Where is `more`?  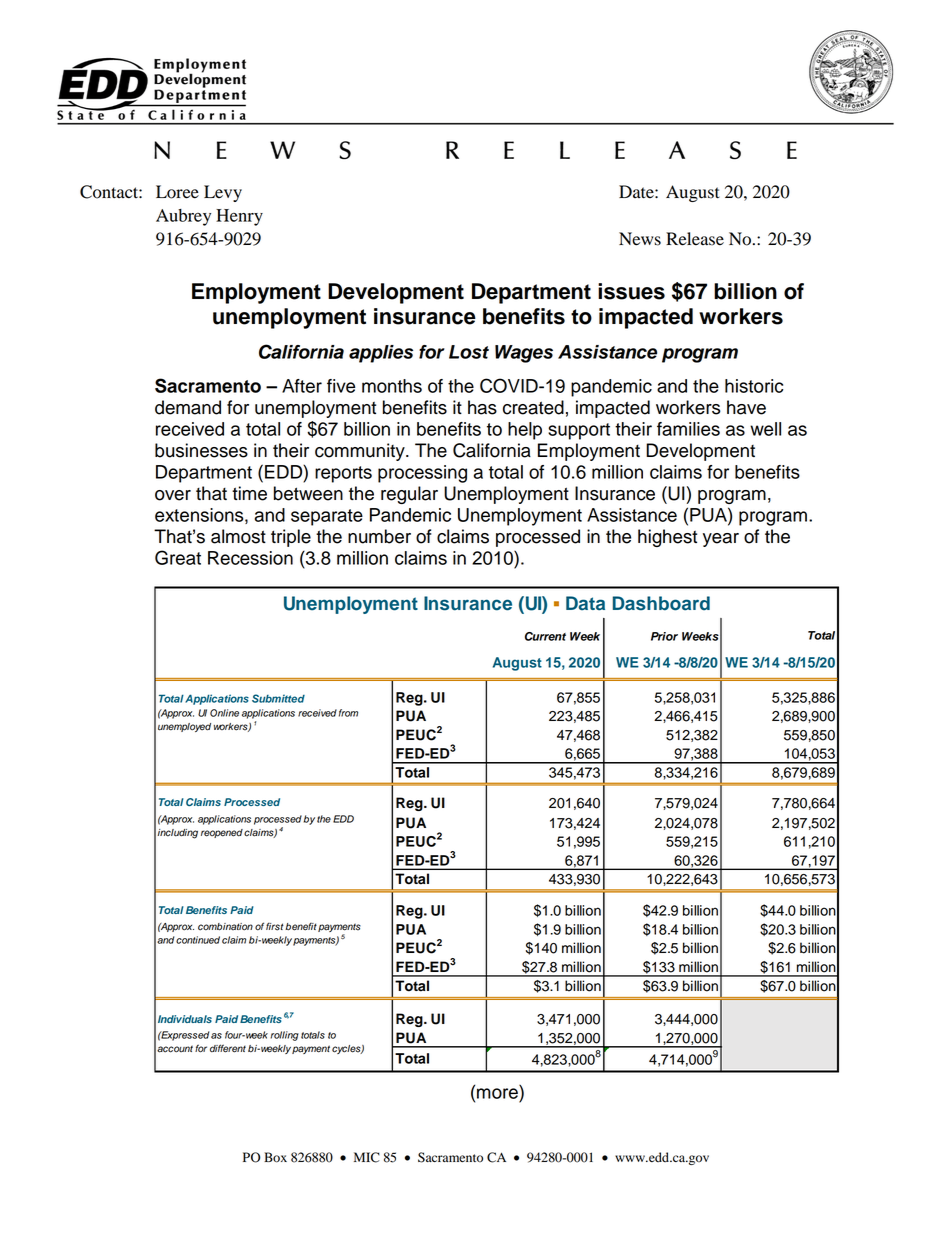
more is located at coordinates (497, 1093).
